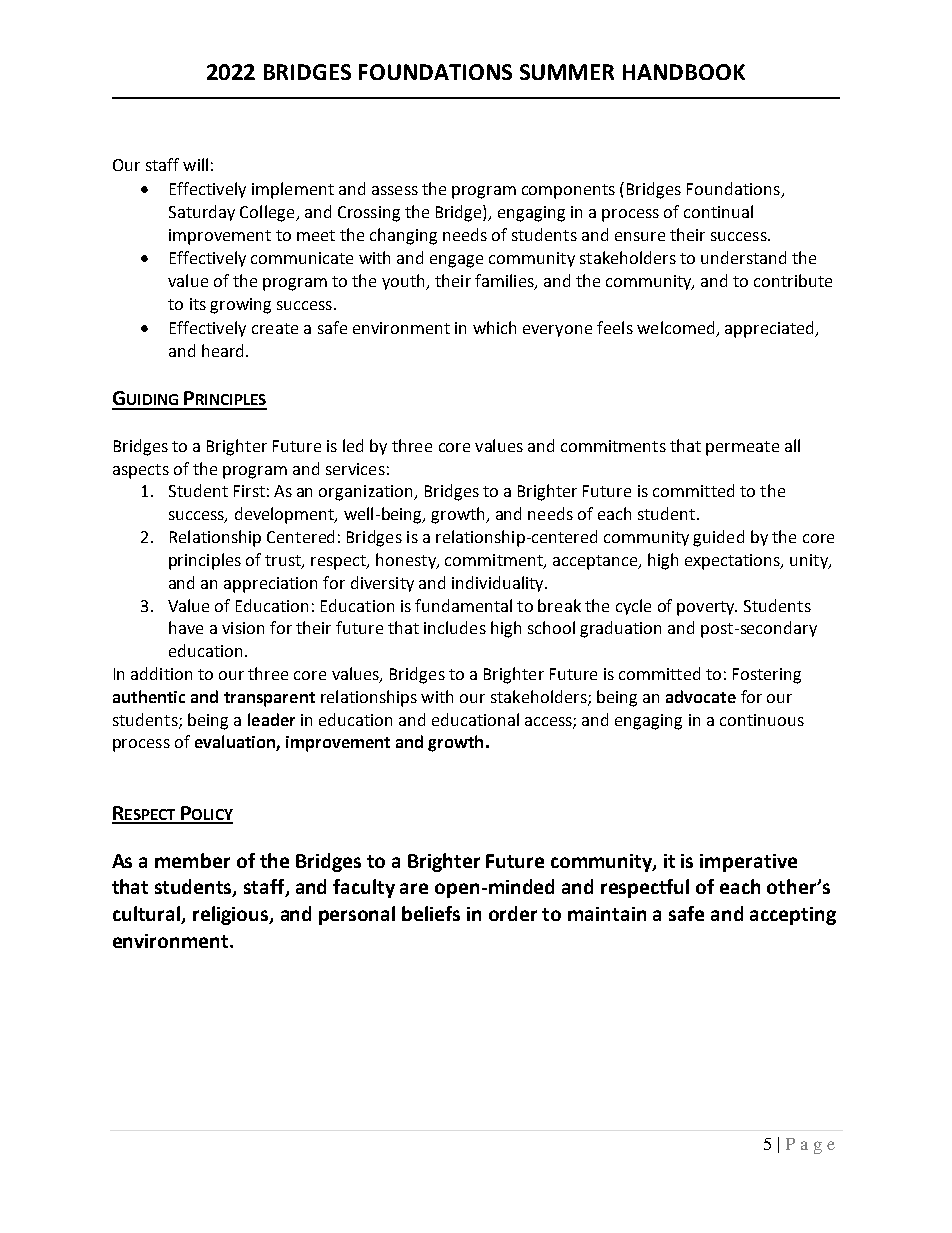  Describe the element at coordinates (567, 72) in the page. I see `SUMMER` at that location.
